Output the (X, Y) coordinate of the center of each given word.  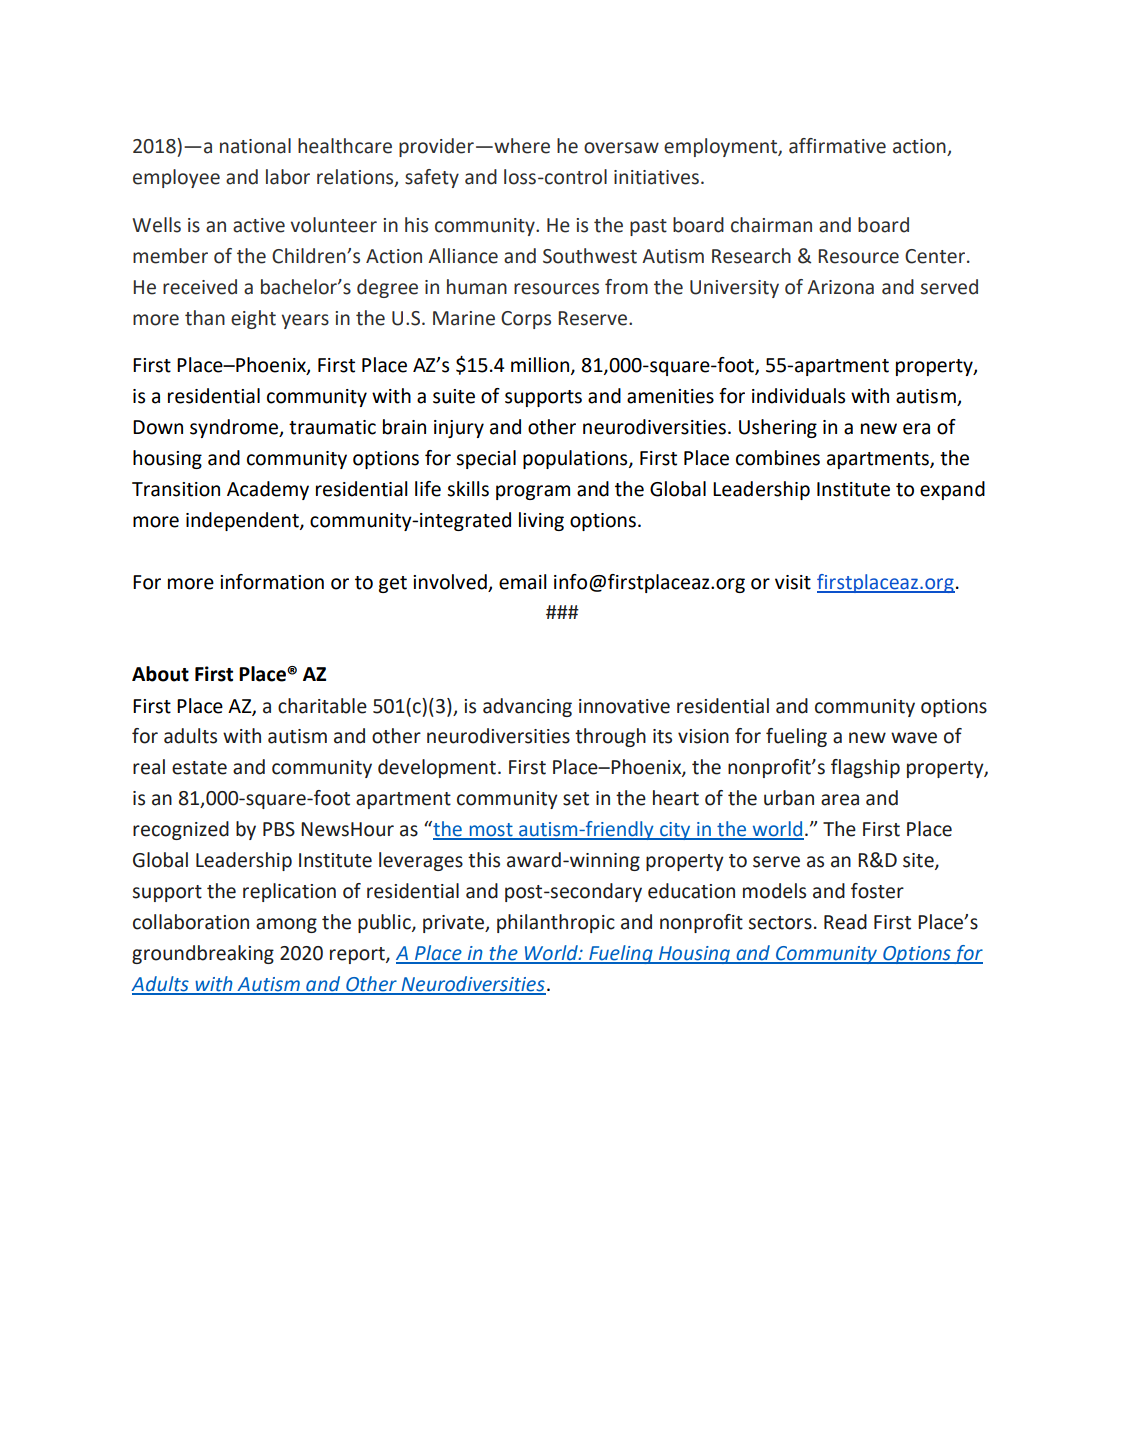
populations (576, 459)
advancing (527, 707)
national (255, 146)
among (286, 925)
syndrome (235, 428)
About (160, 674)
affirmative (837, 146)
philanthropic (556, 923)
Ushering (778, 428)
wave (914, 738)
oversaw (621, 148)
